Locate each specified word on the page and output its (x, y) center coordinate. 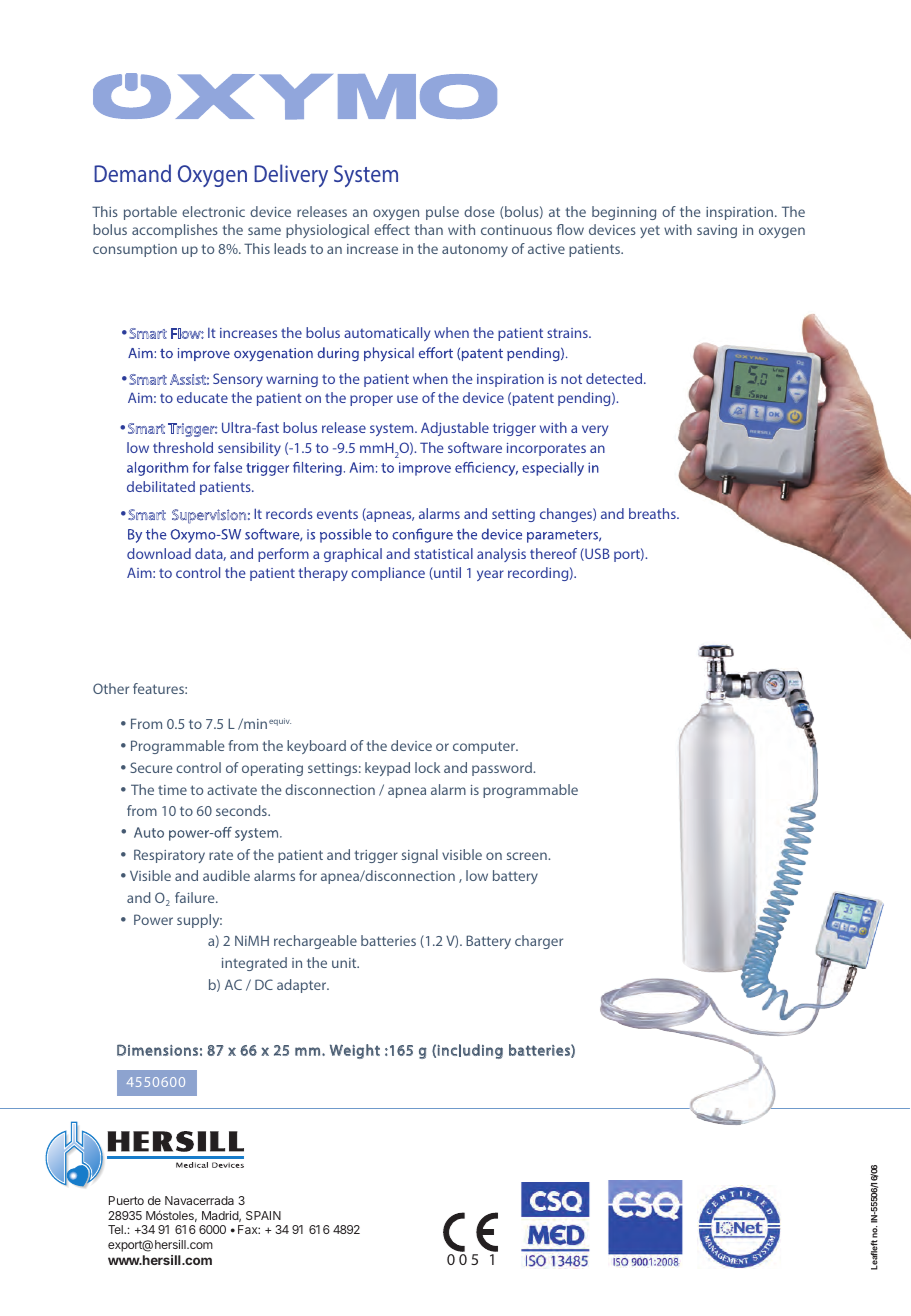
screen (528, 856)
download (159, 553)
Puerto (126, 1200)
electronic (213, 211)
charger (539, 942)
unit (345, 963)
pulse (442, 213)
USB (596, 554)
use (407, 399)
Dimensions (157, 1050)
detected (615, 378)
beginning (624, 213)
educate (202, 397)
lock (427, 767)
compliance (388, 574)
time (172, 790)
